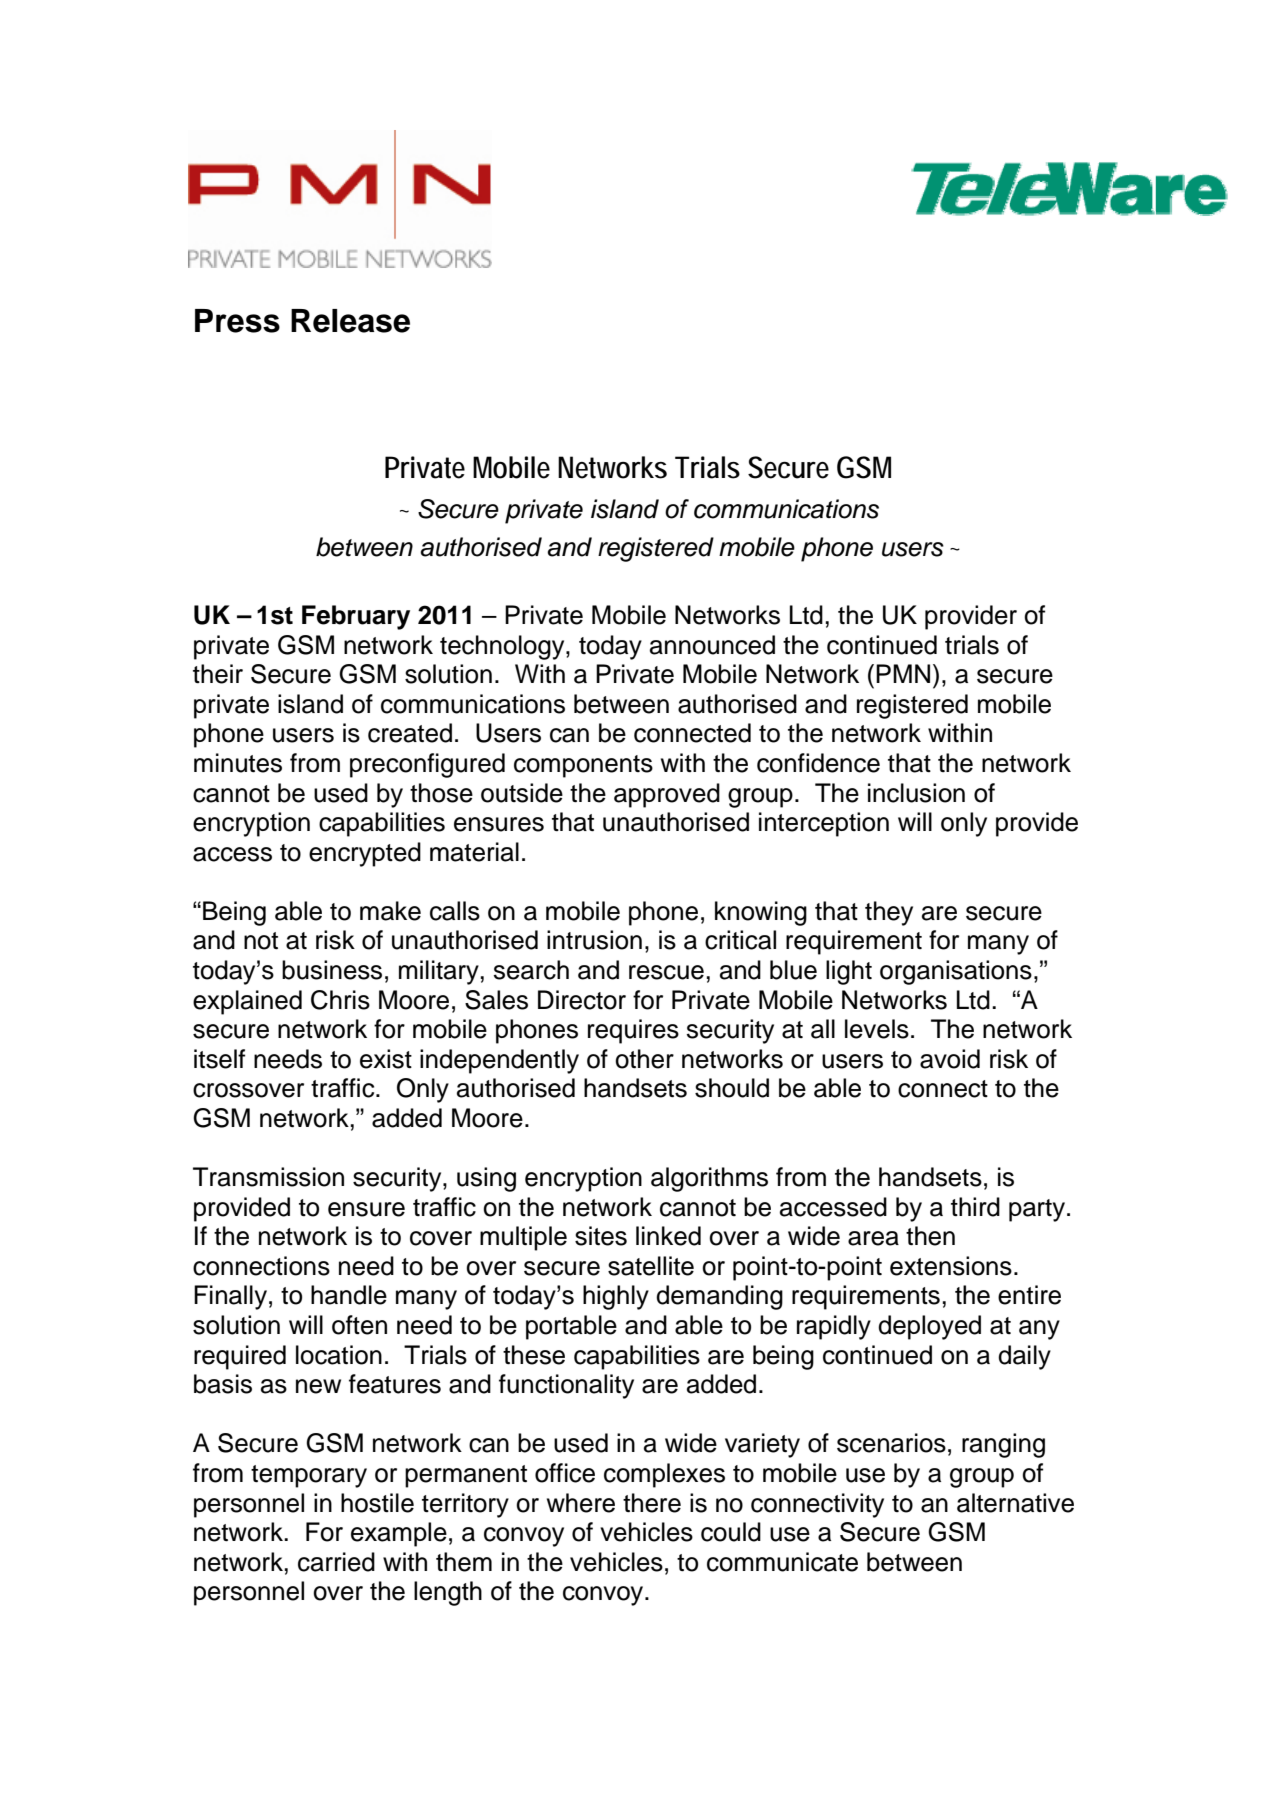 The height and width of the document is (1805, 1276). I want to click on announced, so click(712, 645).
